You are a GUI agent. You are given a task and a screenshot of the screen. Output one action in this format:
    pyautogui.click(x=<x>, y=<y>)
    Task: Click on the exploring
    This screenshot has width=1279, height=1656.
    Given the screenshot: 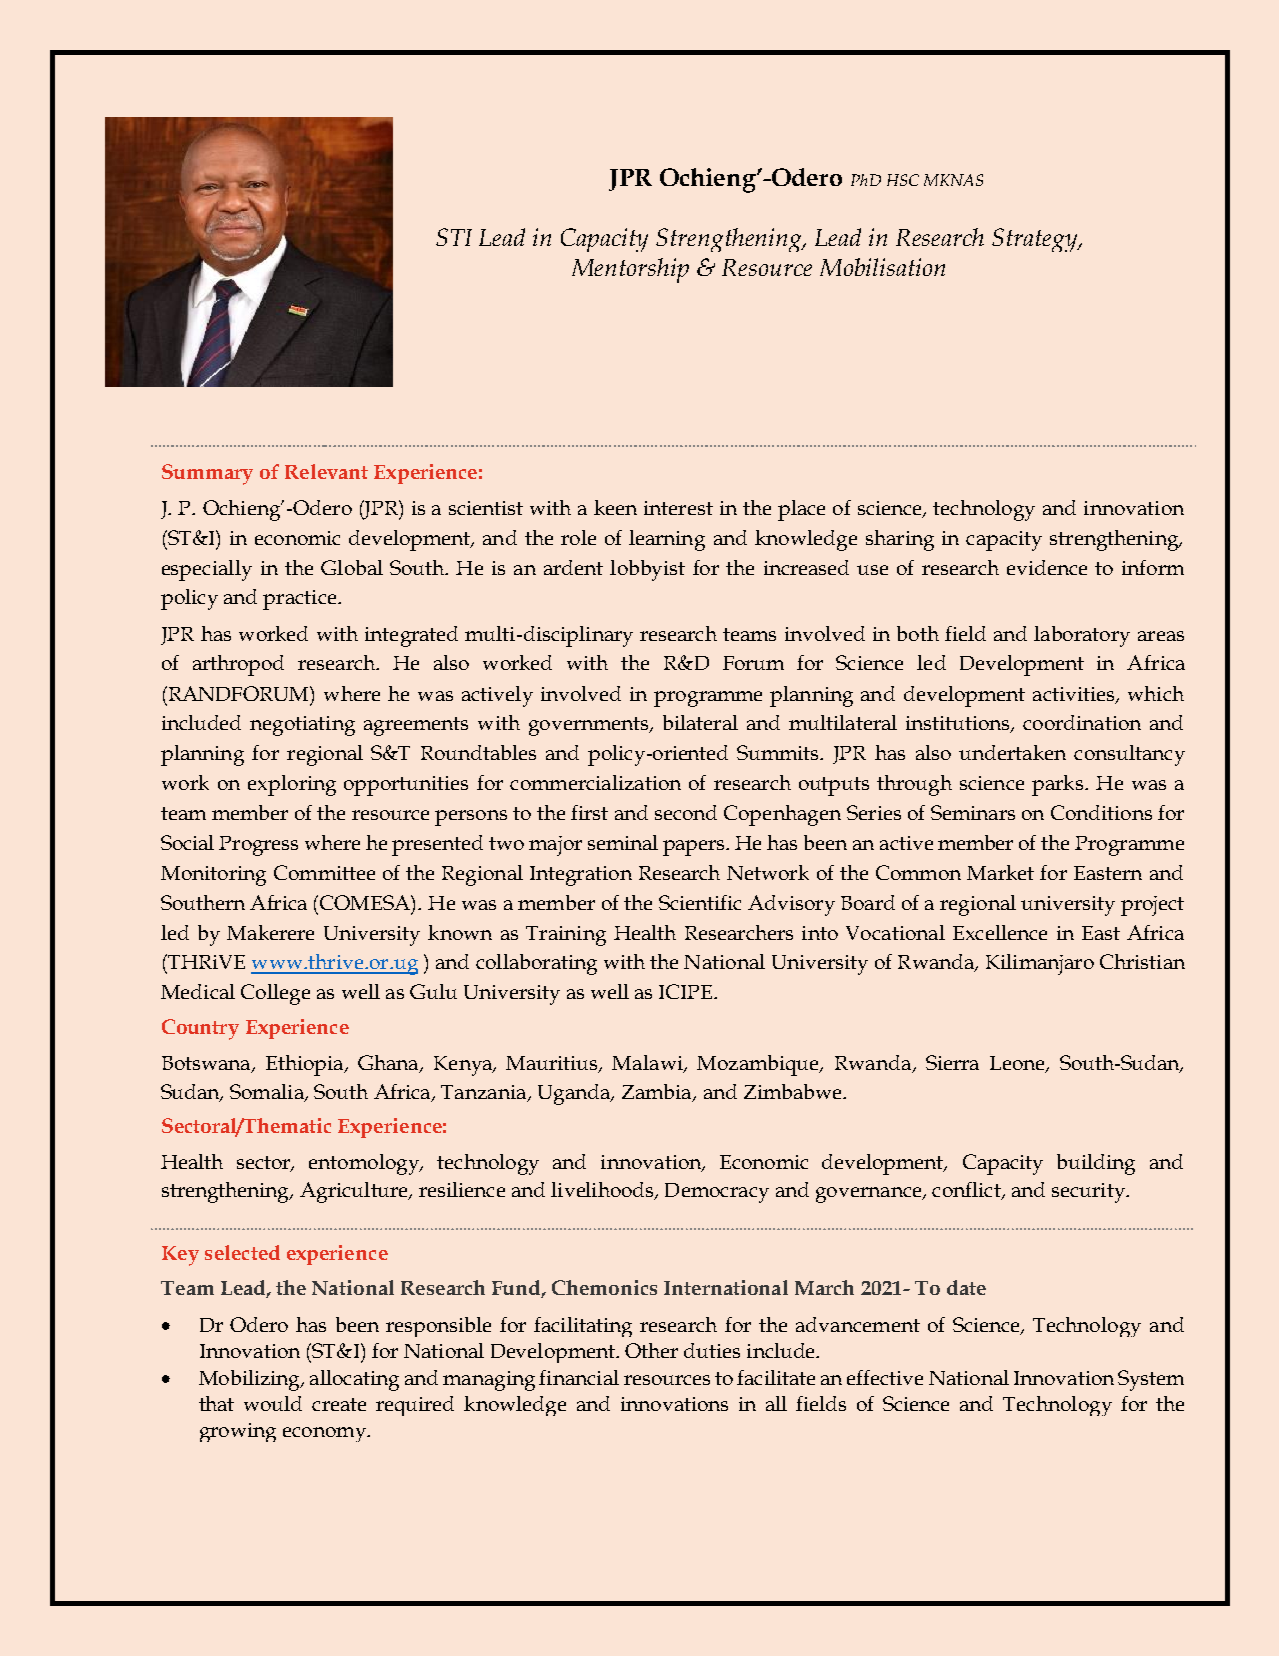 What is the action you would take?
    pyautogui.click(x=292, y=785)
